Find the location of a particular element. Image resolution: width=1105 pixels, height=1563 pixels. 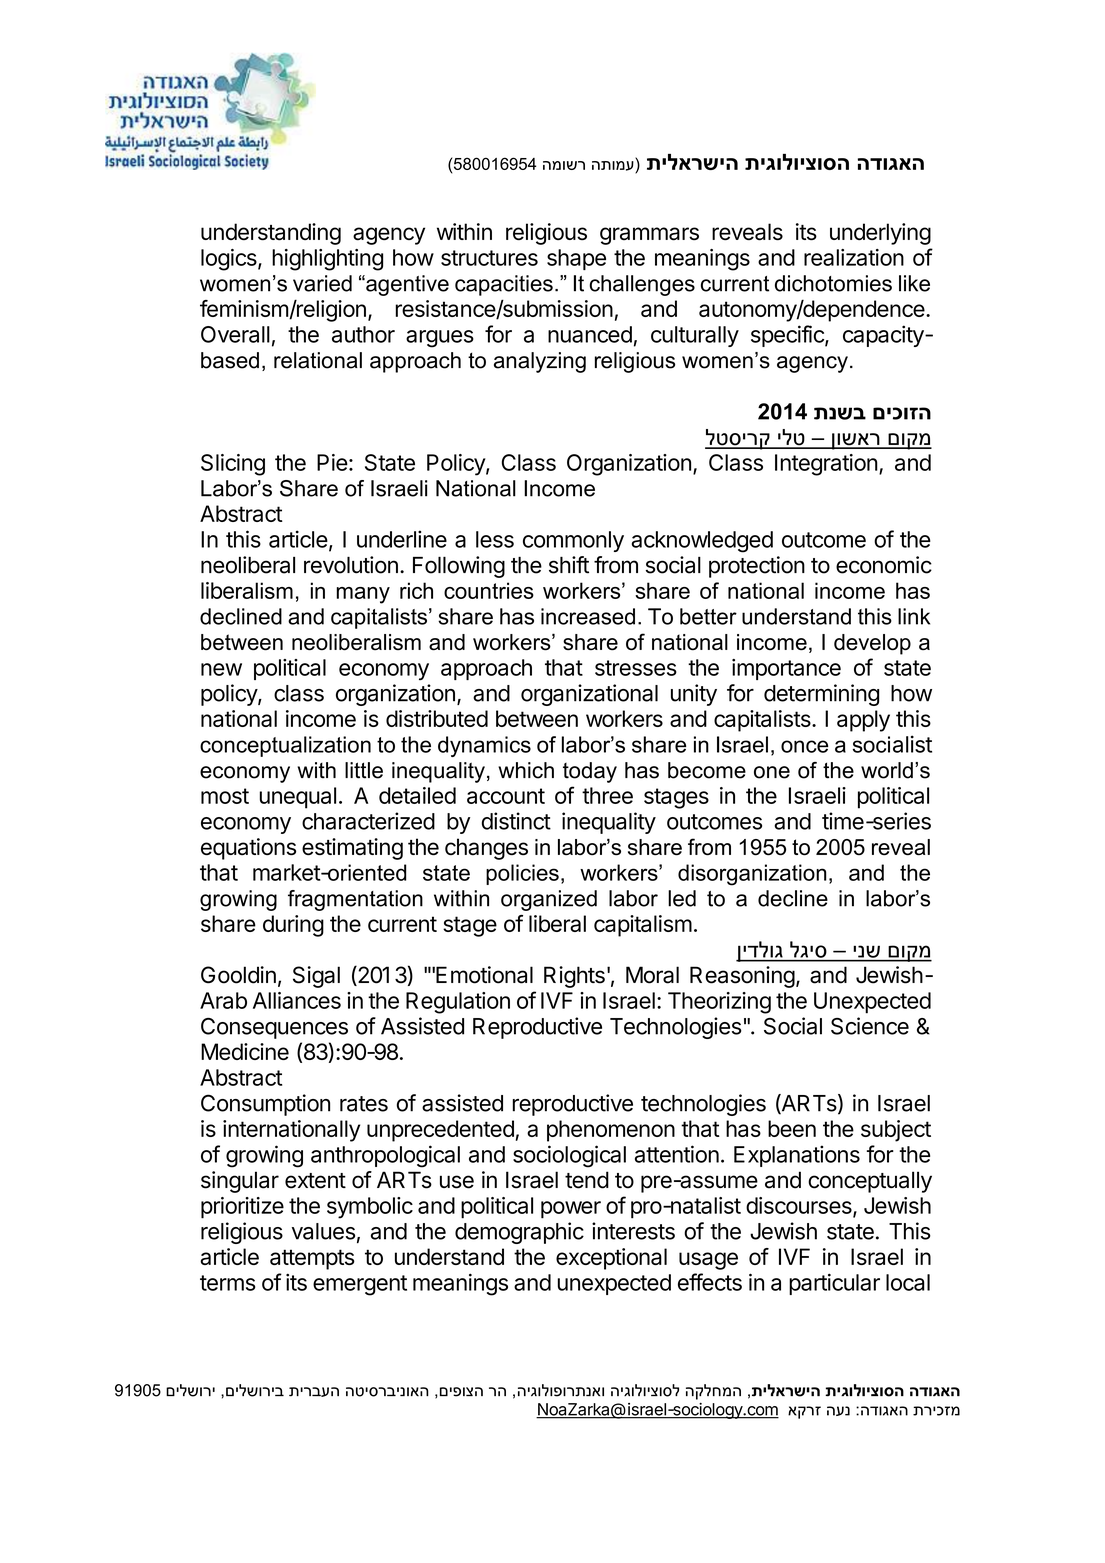

highlighting is located at coordinates (327, 260).
